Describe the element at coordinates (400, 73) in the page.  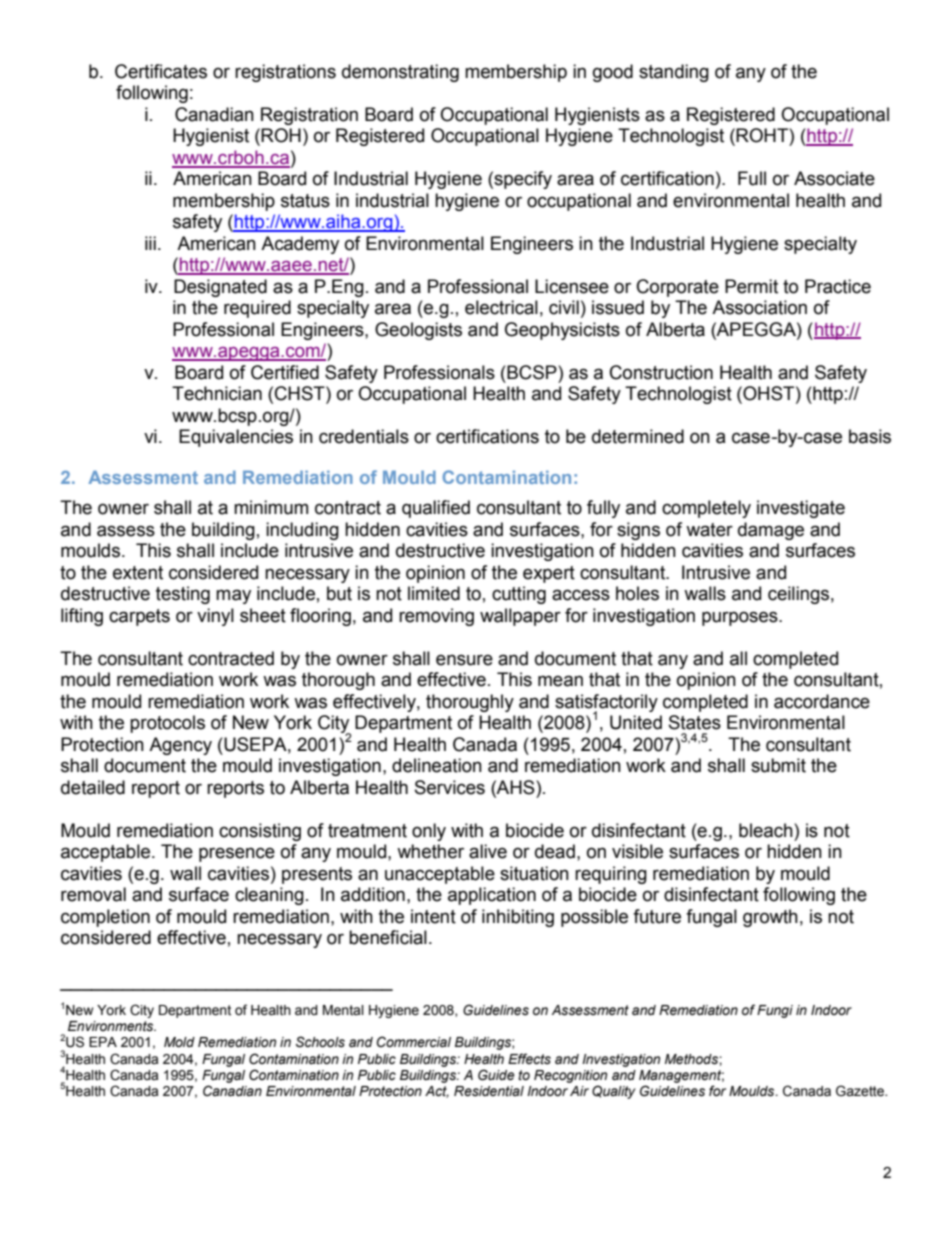
I see `demonstrating` at that location.
